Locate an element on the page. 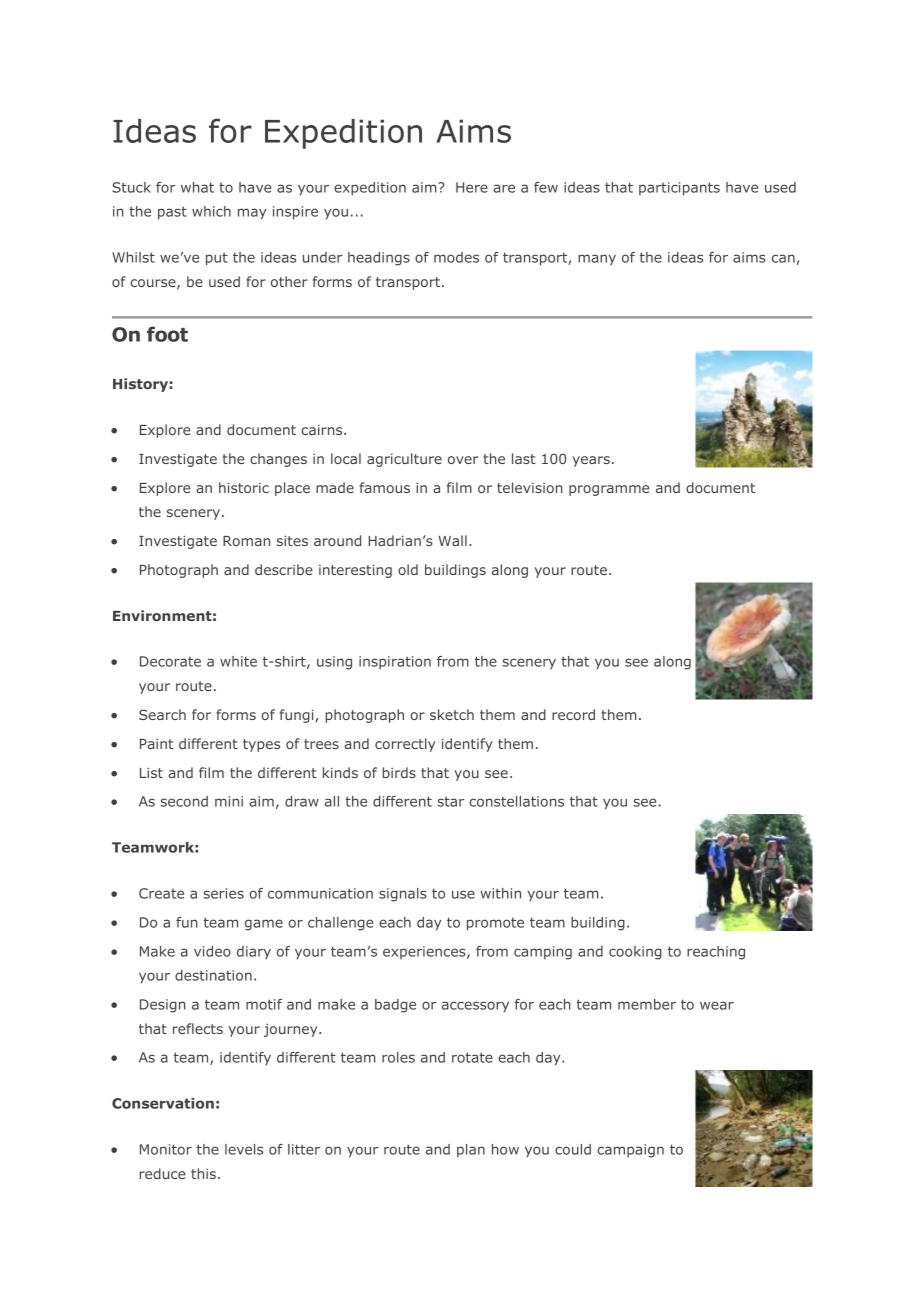 The height and width of the image is (1308, 924). levels is located at coordinates (244, 1149).
